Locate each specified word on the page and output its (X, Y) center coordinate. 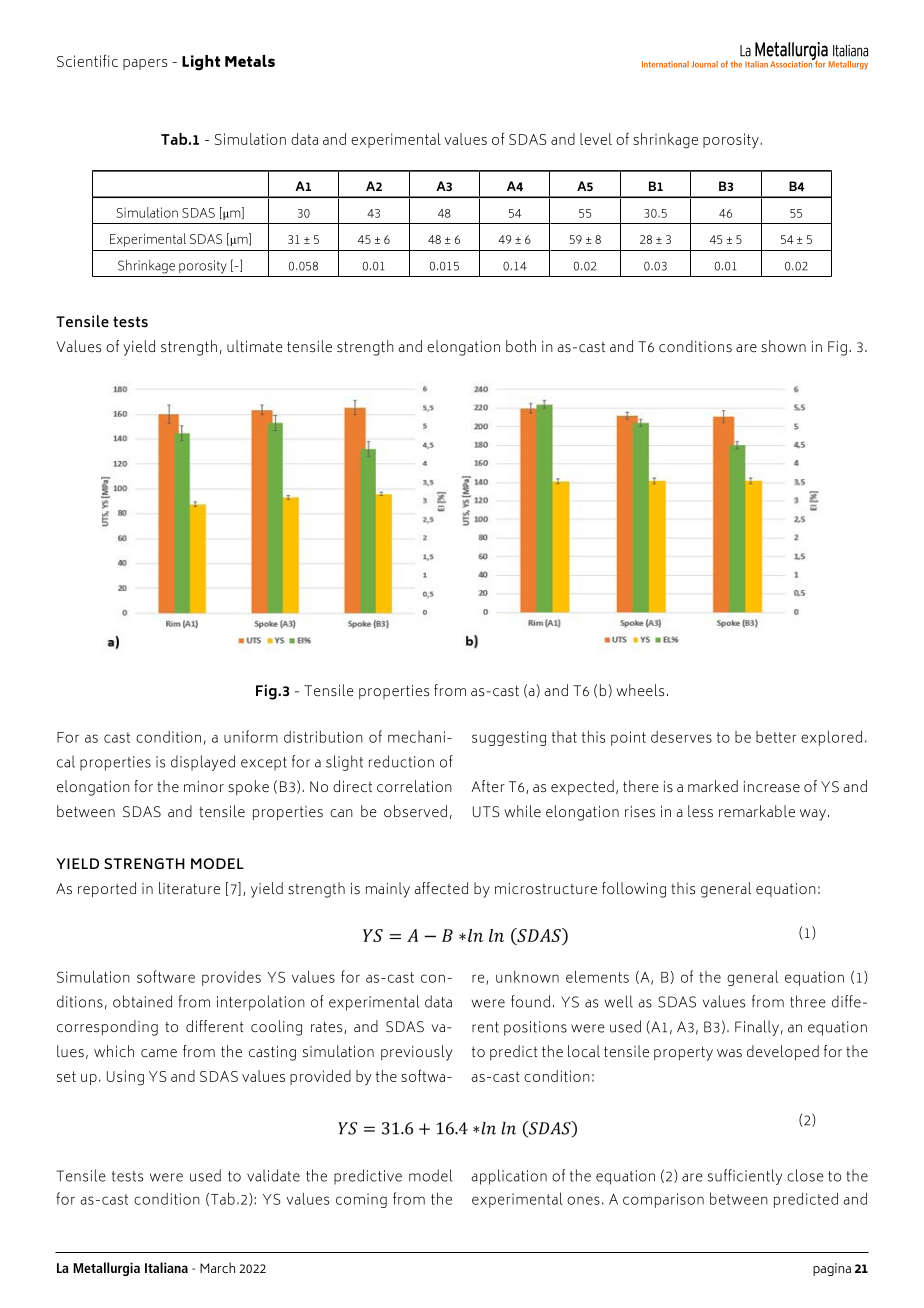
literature (189, 888)
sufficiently (744, 1177)
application (509, 1177)
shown (783, 346)
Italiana (166, 1267)
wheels (640, 690)
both (521, 346)
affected (441, 888)
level (596, 139)
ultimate (255, 346)
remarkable (757, 811)
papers (145, 64)
